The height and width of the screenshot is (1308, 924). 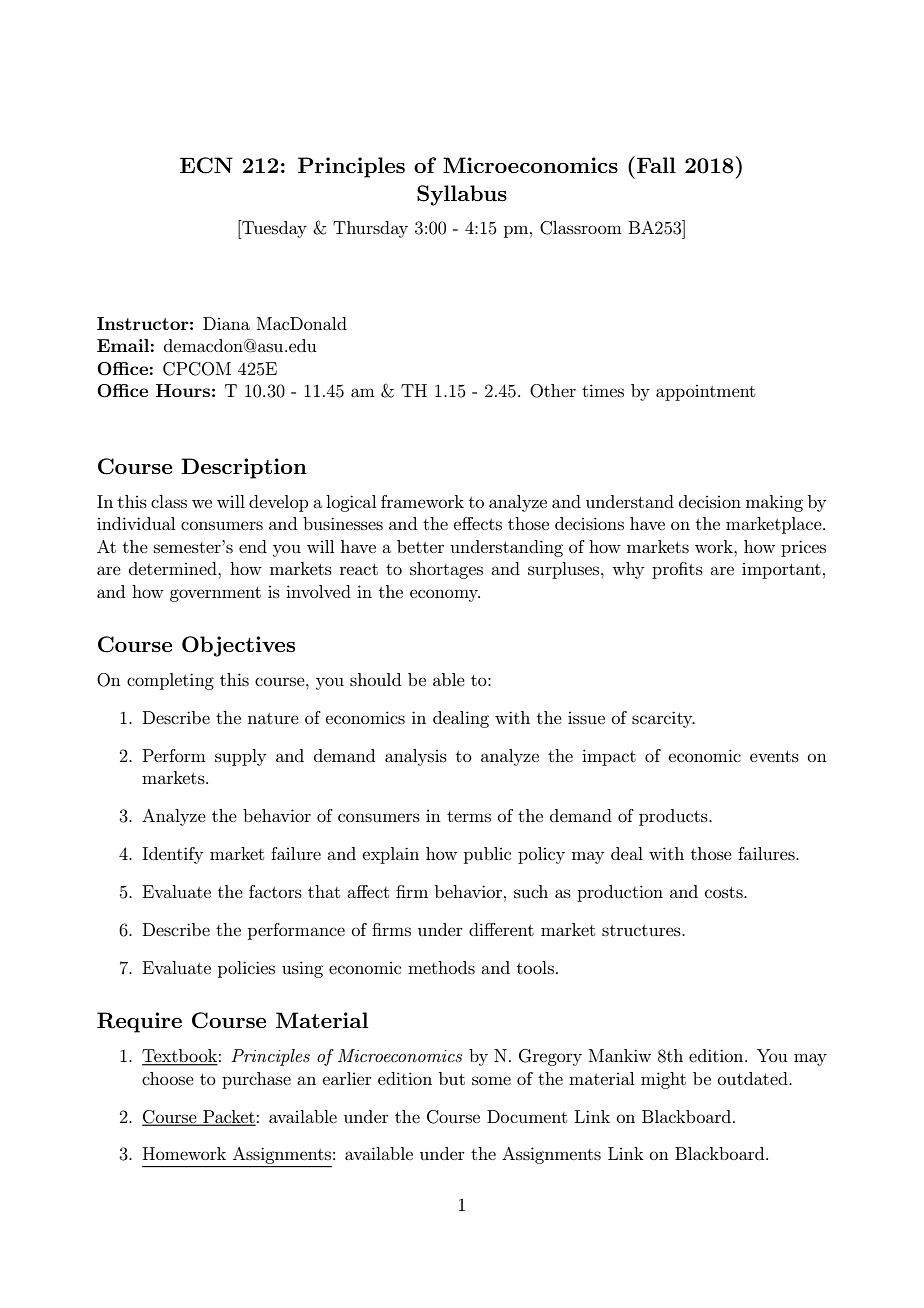 I want to click on Description, so click(x=244, y=468).
